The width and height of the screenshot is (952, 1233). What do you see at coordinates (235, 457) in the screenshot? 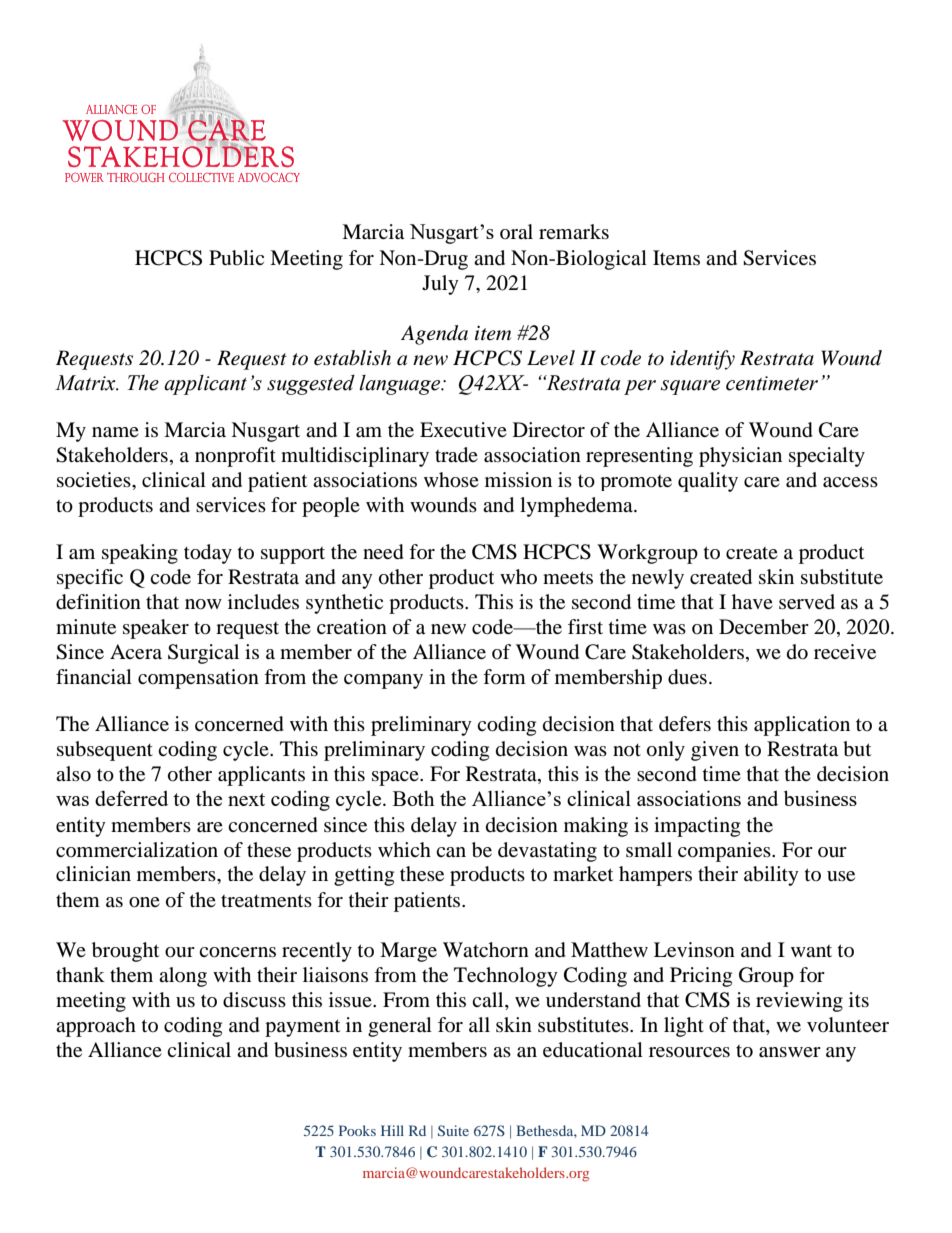
I see `nonprofit` at bounding box center [235, 457].
